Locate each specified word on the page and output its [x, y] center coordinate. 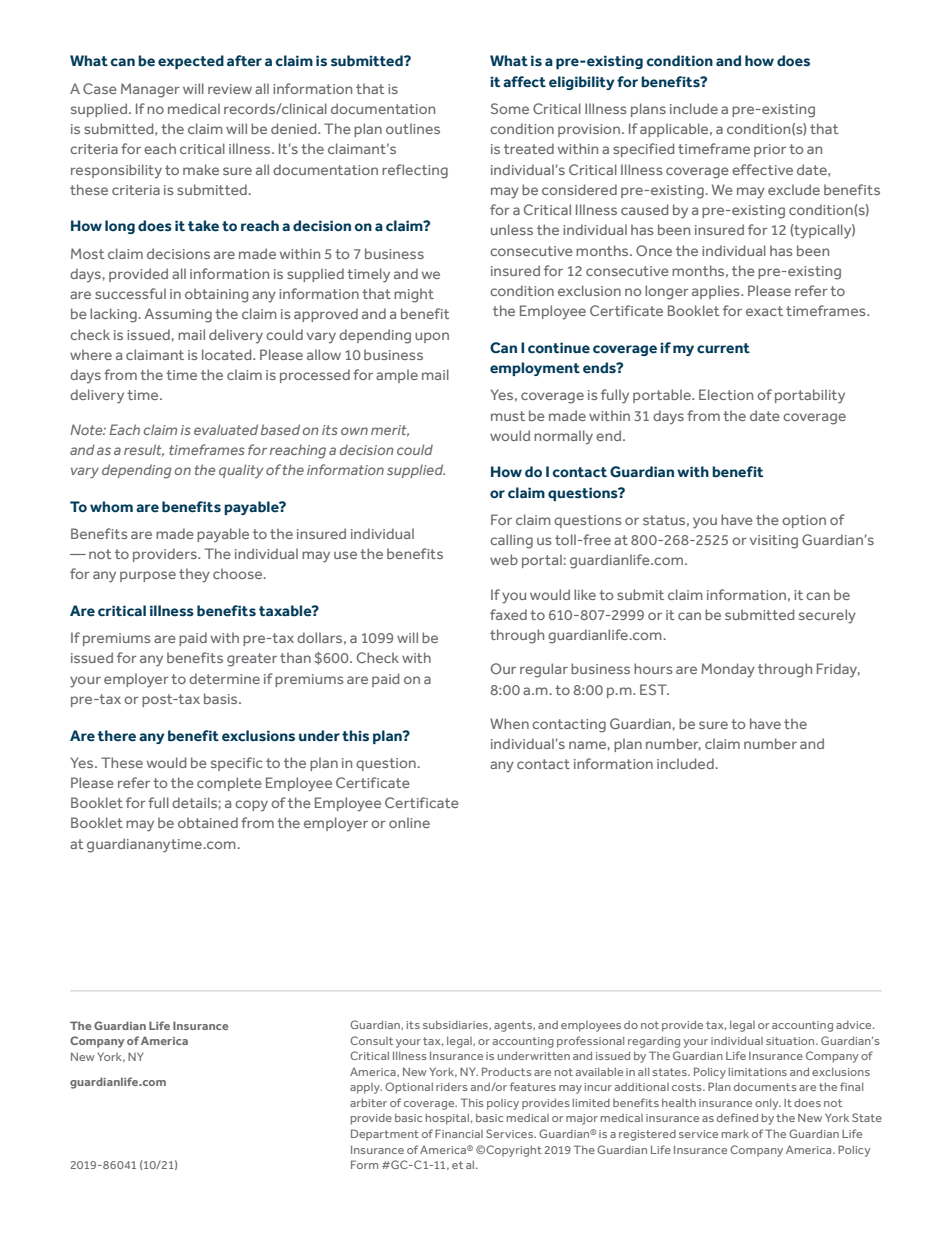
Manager [150, 90]
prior [770, 150]
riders [452, 1087]
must [508, 416]
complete [229, 784]
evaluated [226, 429]
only [768, 1104]
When [509, 723]
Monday [728, 670]
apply [366, 1088]
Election [726, 394]
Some [510, 108]
